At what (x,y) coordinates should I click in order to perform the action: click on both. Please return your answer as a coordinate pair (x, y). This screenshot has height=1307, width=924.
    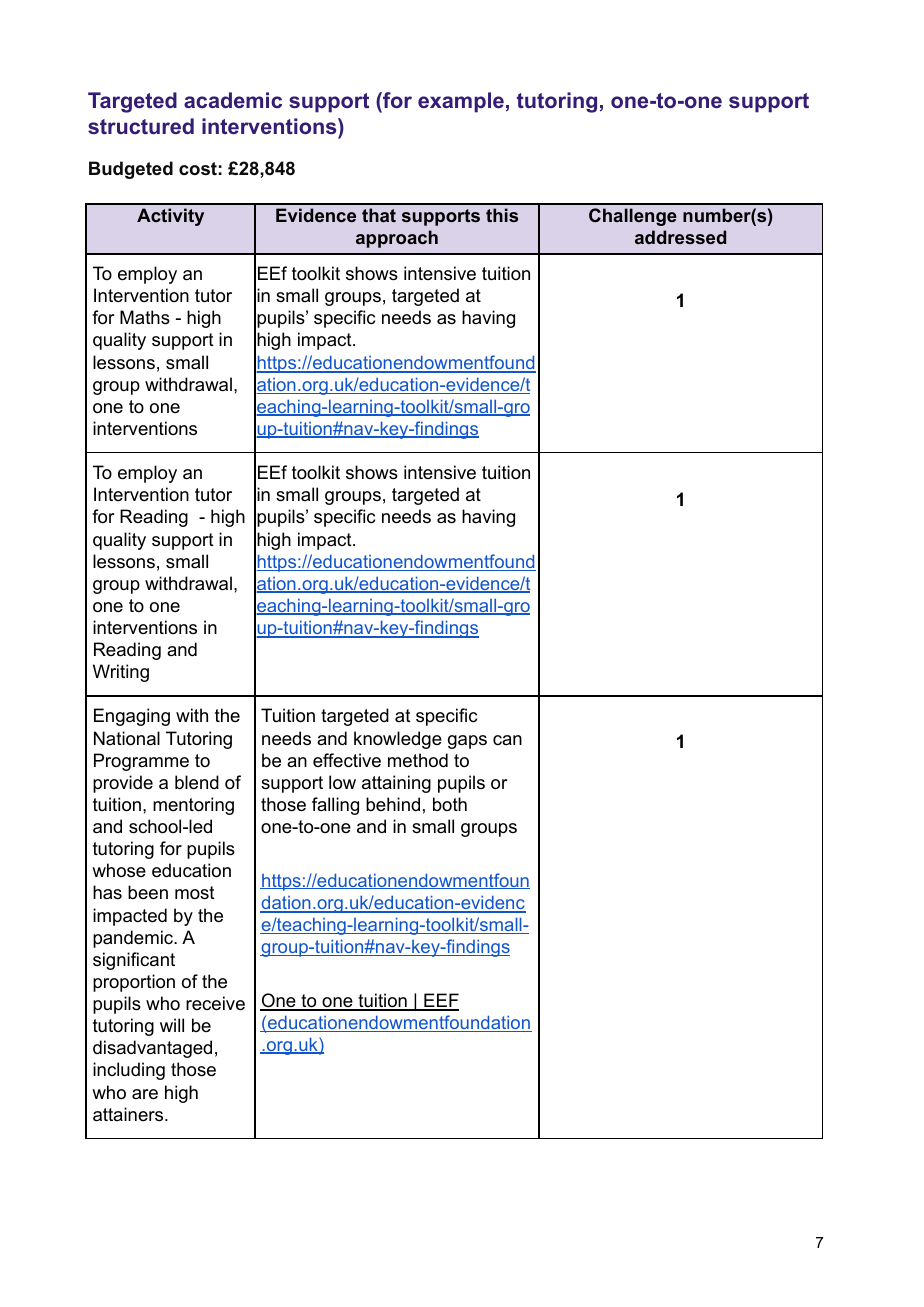
    Looking at the image, I should click on (450, 804).
